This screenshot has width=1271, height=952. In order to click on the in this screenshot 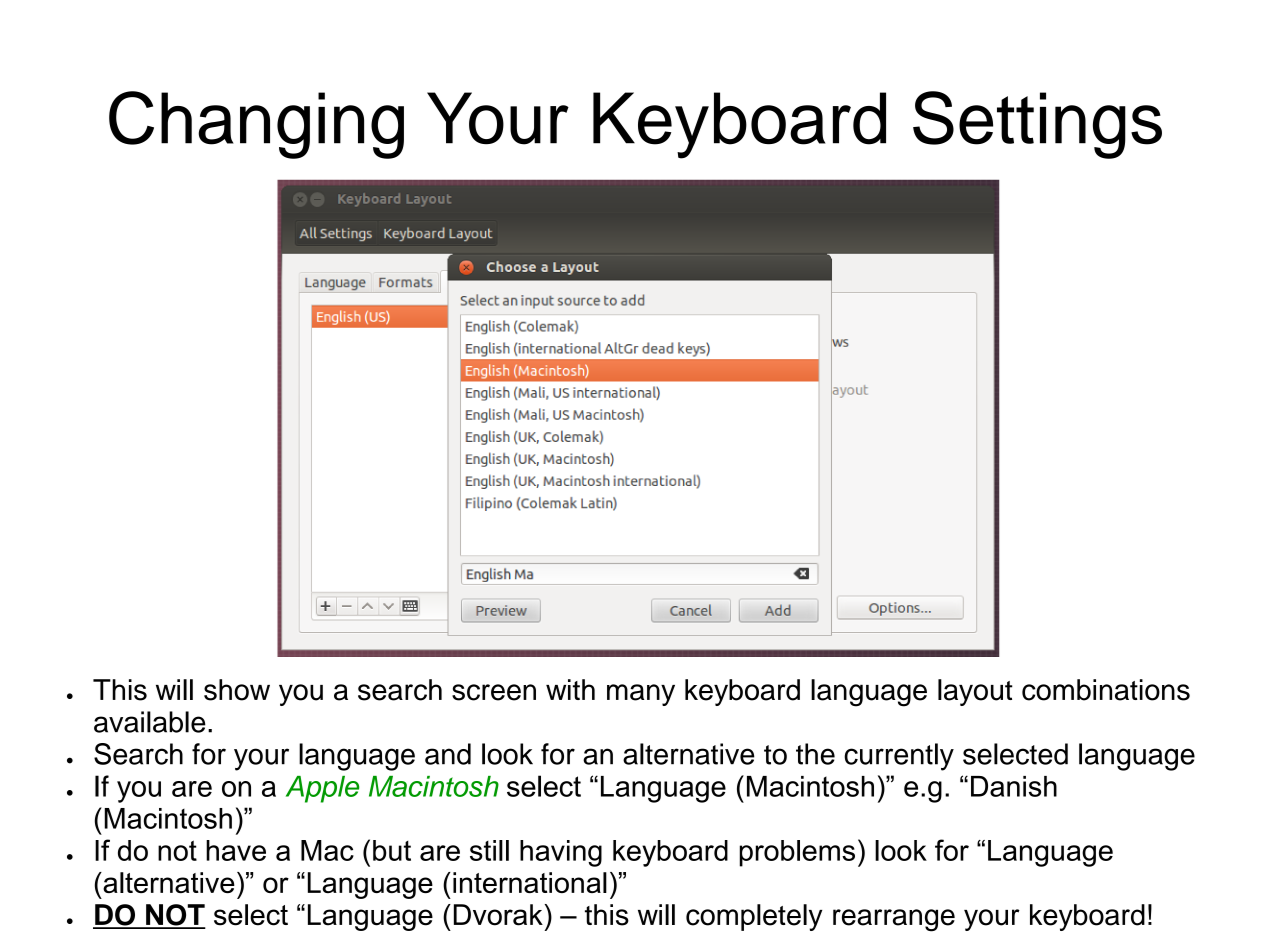, I will do `click(815, 754)`.
